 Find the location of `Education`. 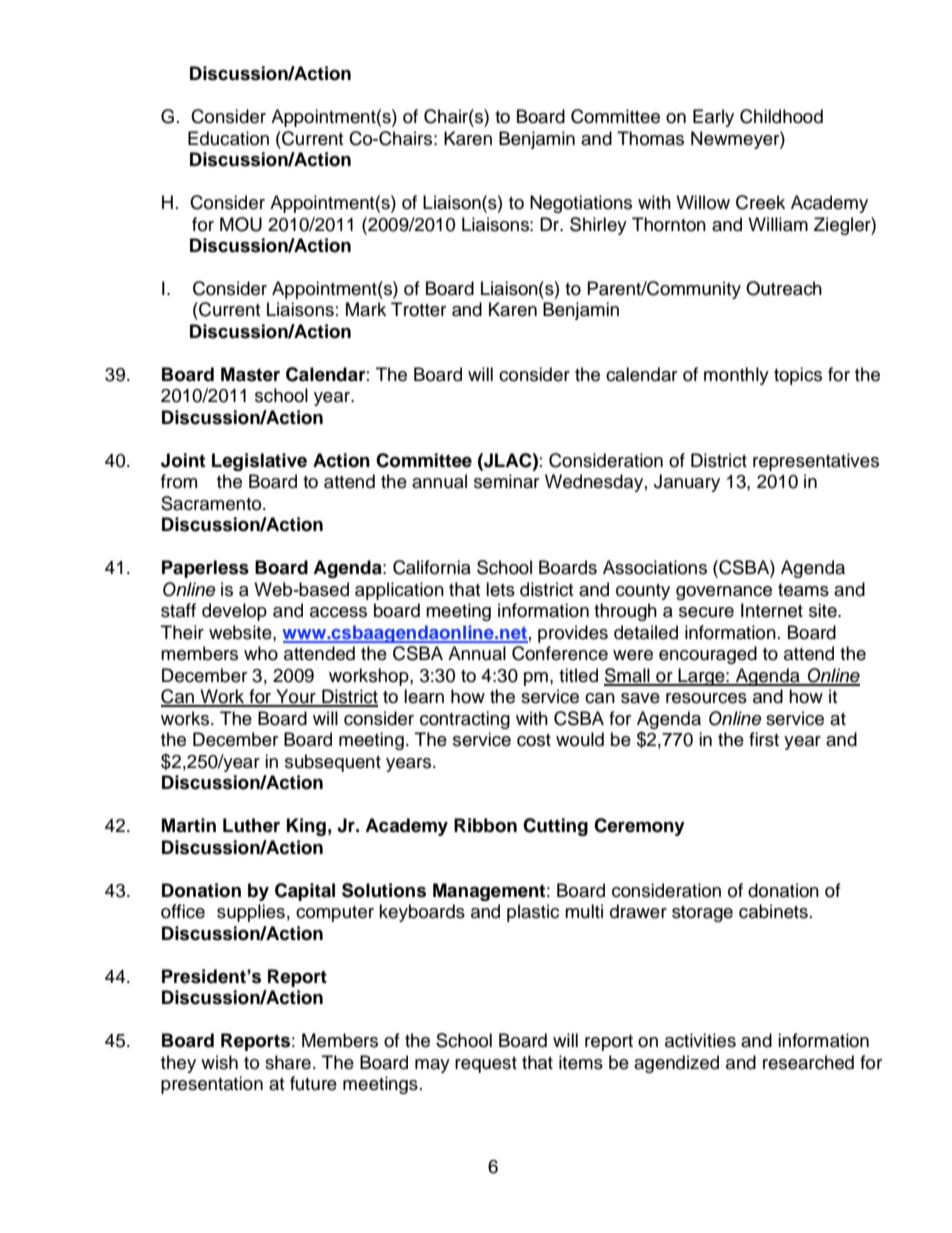

Education is located at coordinates (228, 138).
